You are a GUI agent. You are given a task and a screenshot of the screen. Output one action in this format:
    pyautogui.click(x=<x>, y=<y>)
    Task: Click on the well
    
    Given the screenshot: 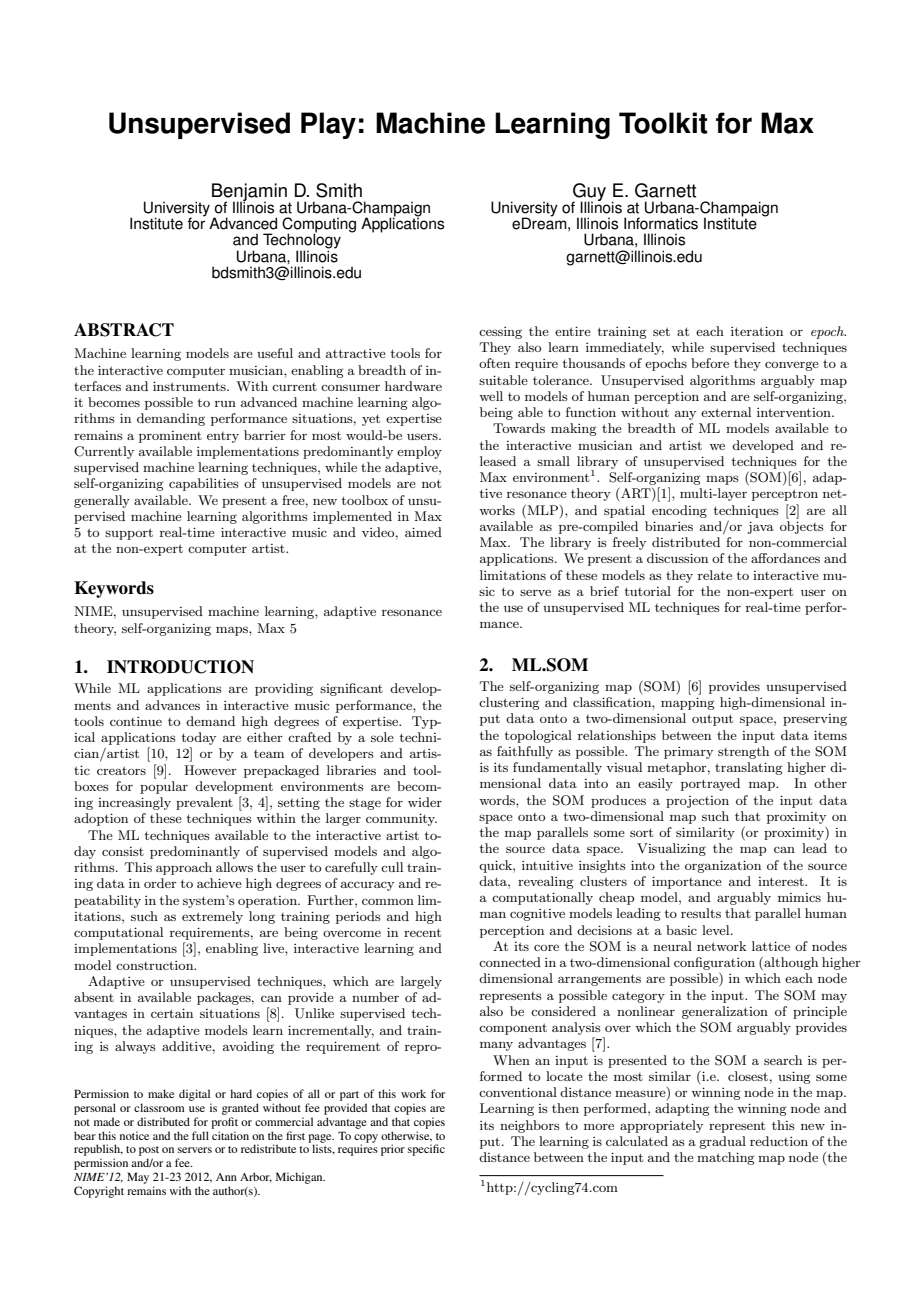 What is the action you would take?
    pyautogui.click(x=491, y=396)
